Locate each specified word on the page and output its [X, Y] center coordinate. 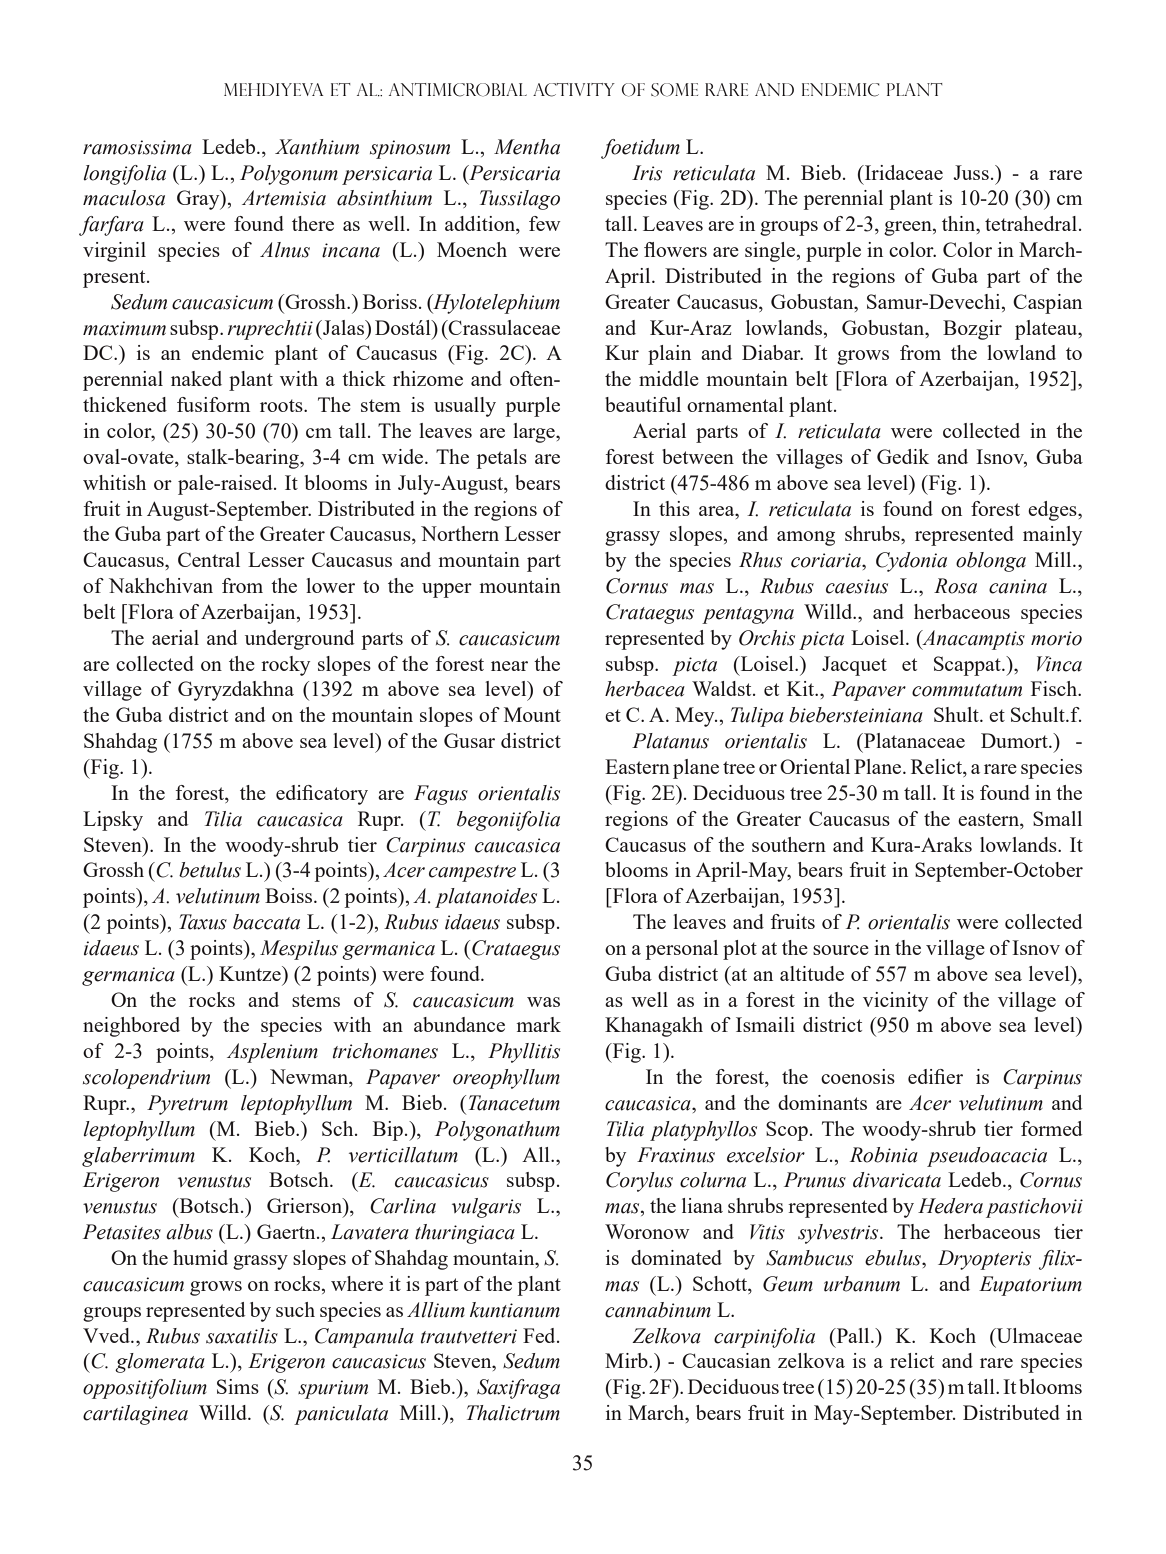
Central [209, 559]
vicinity [895, 1002]
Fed [540, 1335]
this [674, 508]
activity [574, 90]
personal [682, 950]
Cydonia [911, 562]
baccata [266, 922]
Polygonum [289, 175]
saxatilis [242, 1336]
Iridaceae [902, 172]
